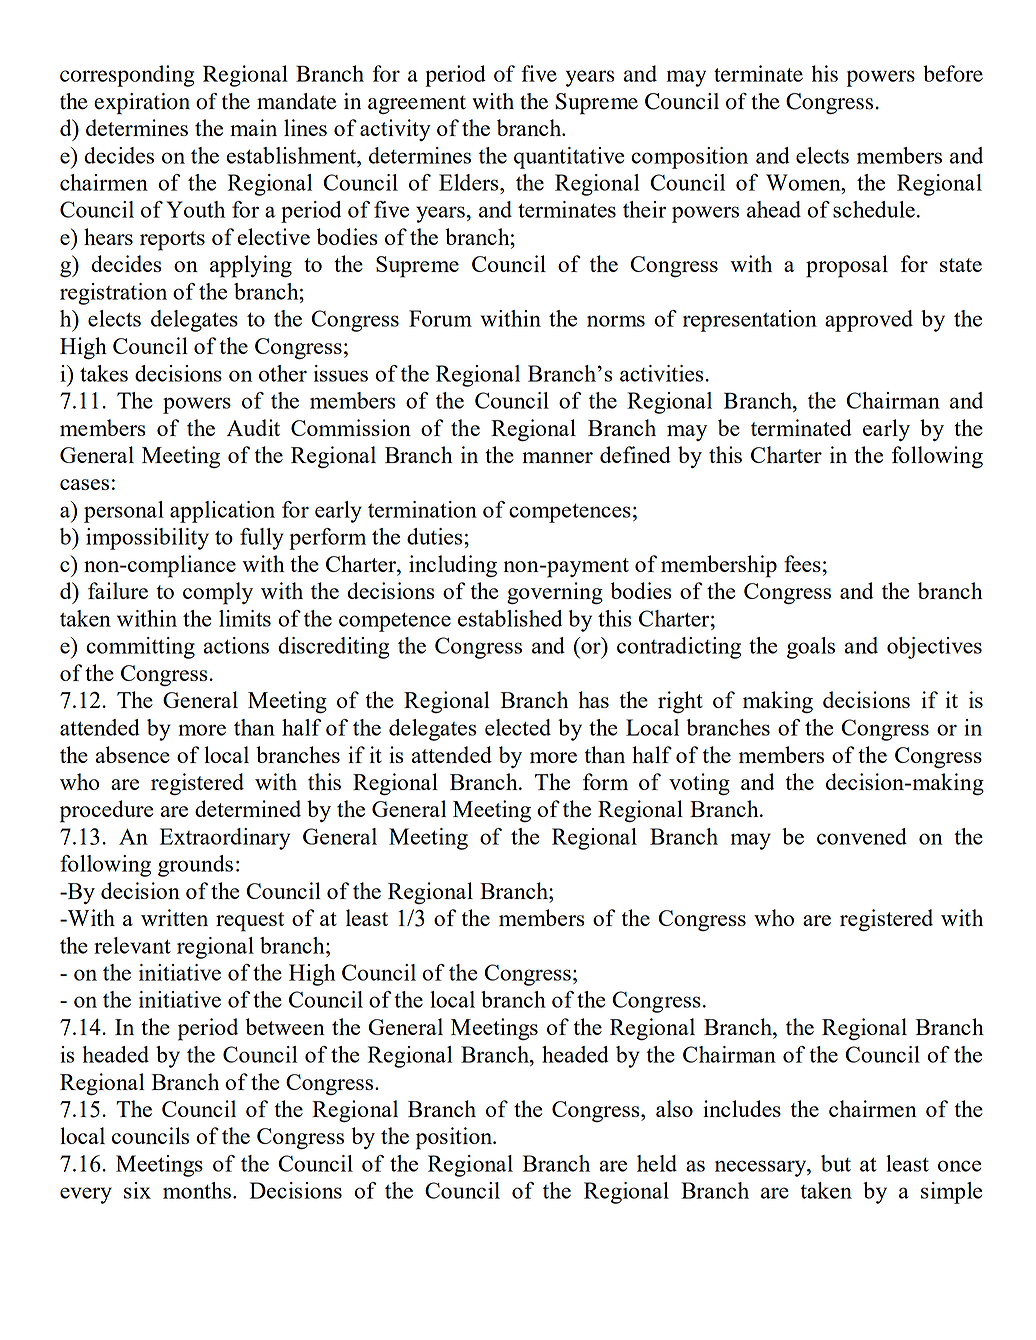 Image resolution: width=1036 pixels, height=1340 pixels. What do you see at coordinates (225, 839) in the page?
I see `Extraordinary` at bounding box center [225, 839].
